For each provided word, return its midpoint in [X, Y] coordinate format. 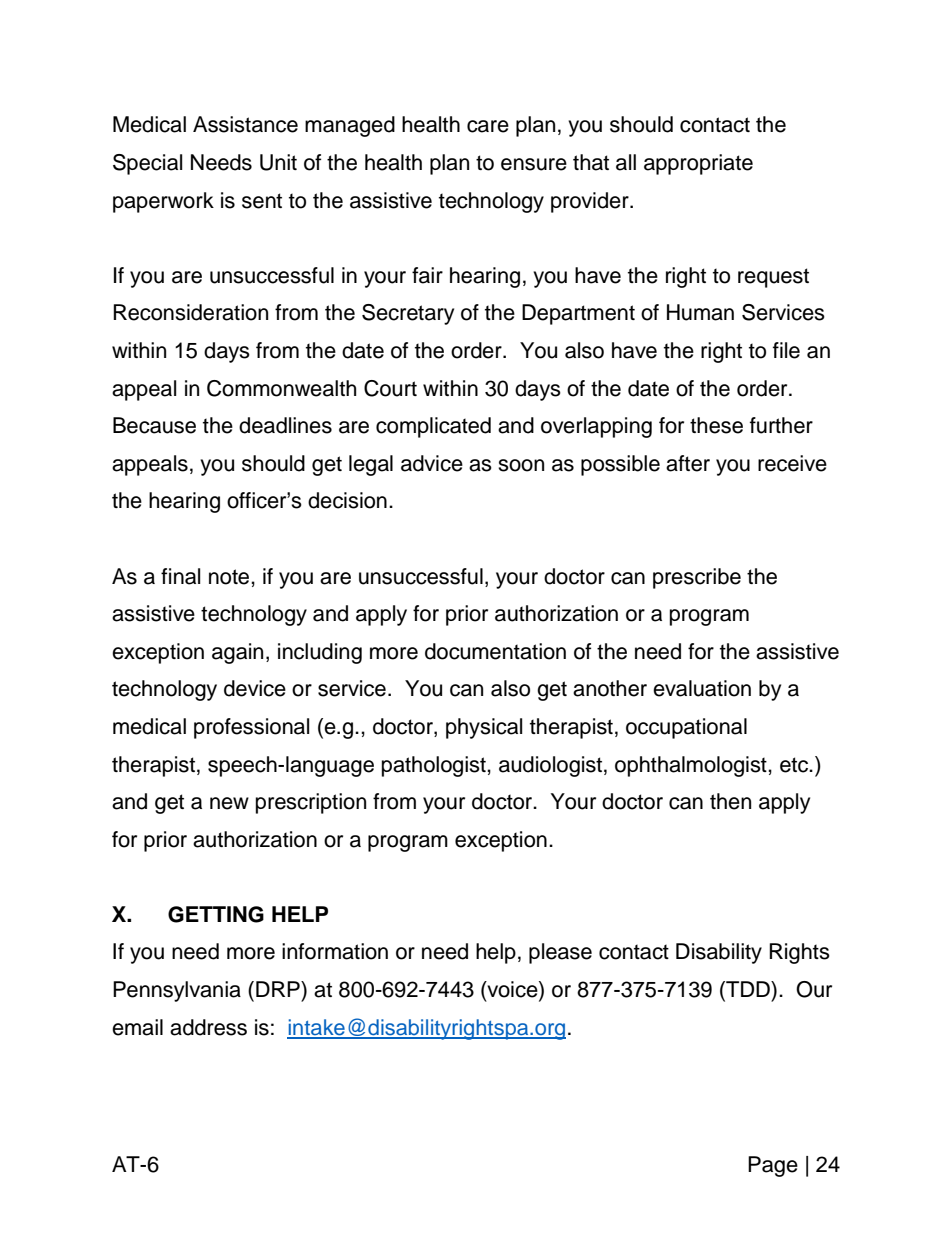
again [237, 653]
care [488, 126]
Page [773, 1166]
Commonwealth [281, 388]
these [716, 425]
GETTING [216, 914]
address [208, 1027]
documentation [495, 651]
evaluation [702, 688]
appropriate [698, 164]
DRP [279, 989]
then [730, 801]
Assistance [245, 124]
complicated [433, 427]
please [560, 953]
